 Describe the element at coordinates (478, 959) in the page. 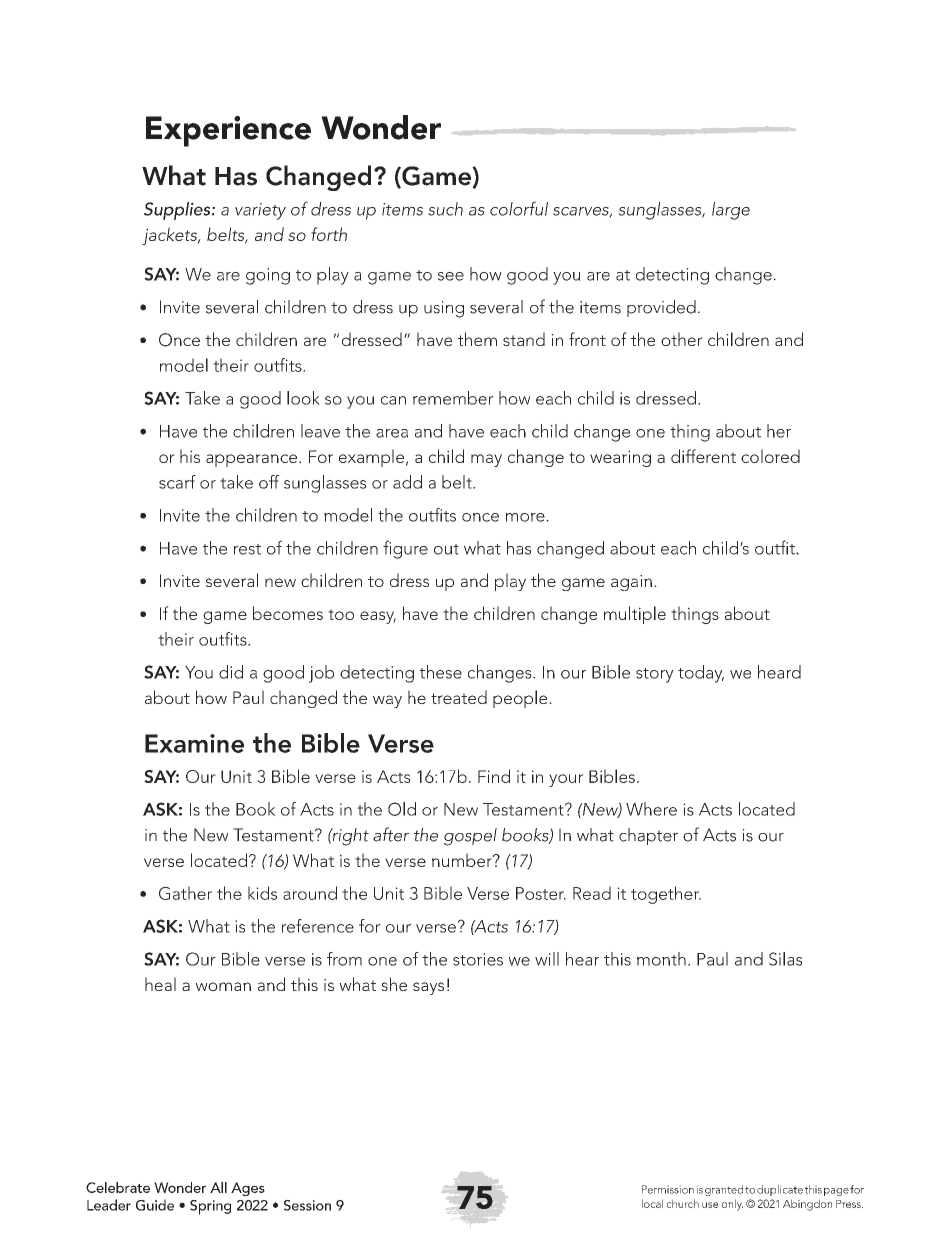

I see `stories` at that location.
